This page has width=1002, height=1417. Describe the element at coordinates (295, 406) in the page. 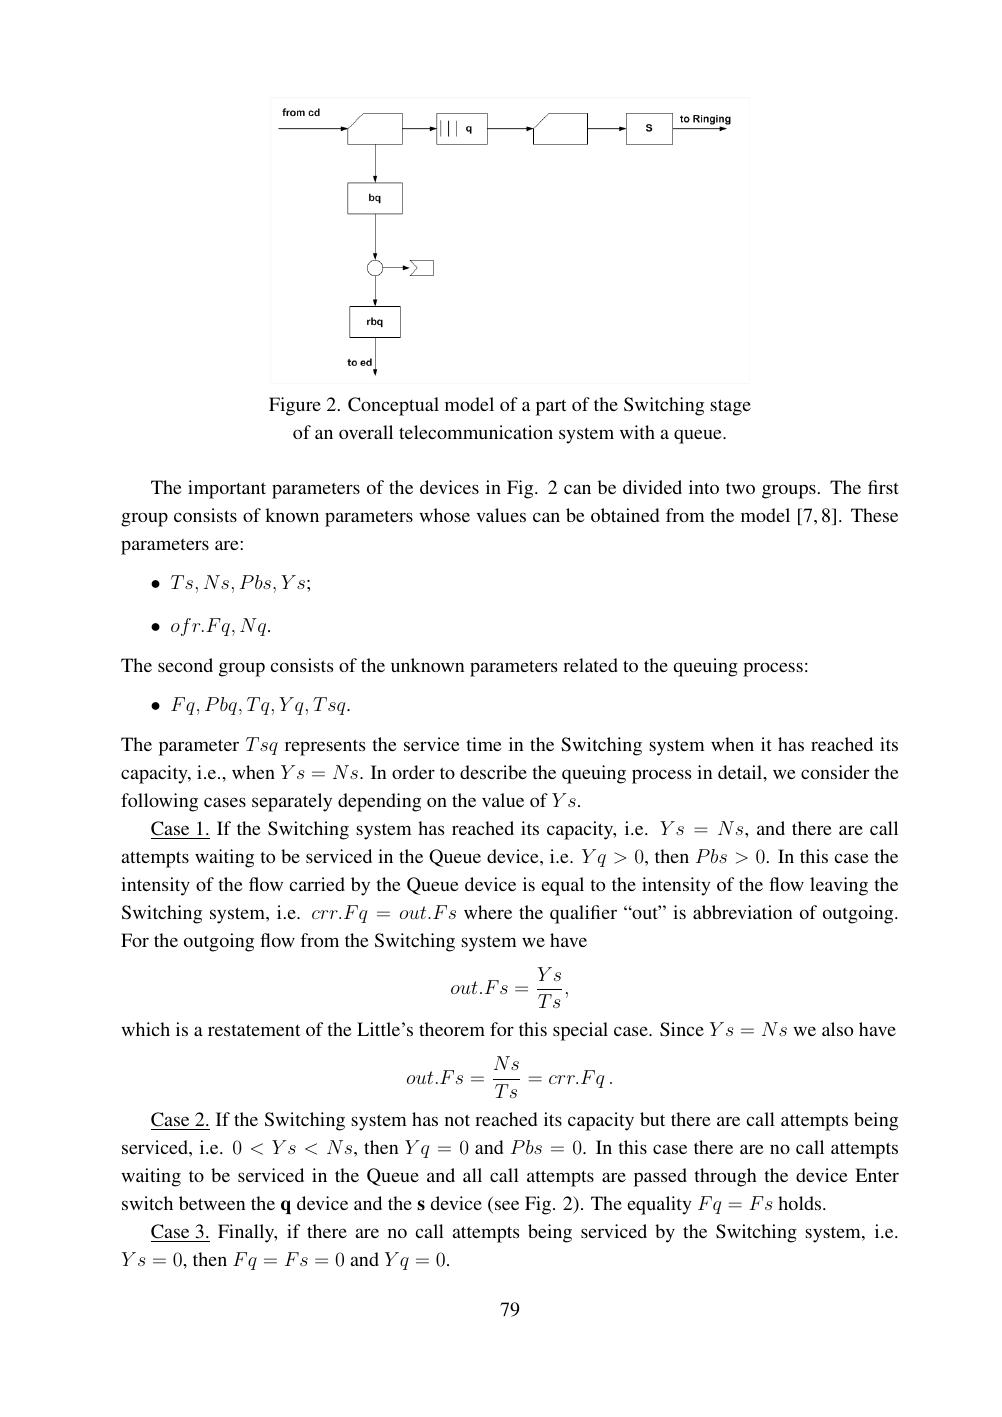

I see `Figure` at that location.
